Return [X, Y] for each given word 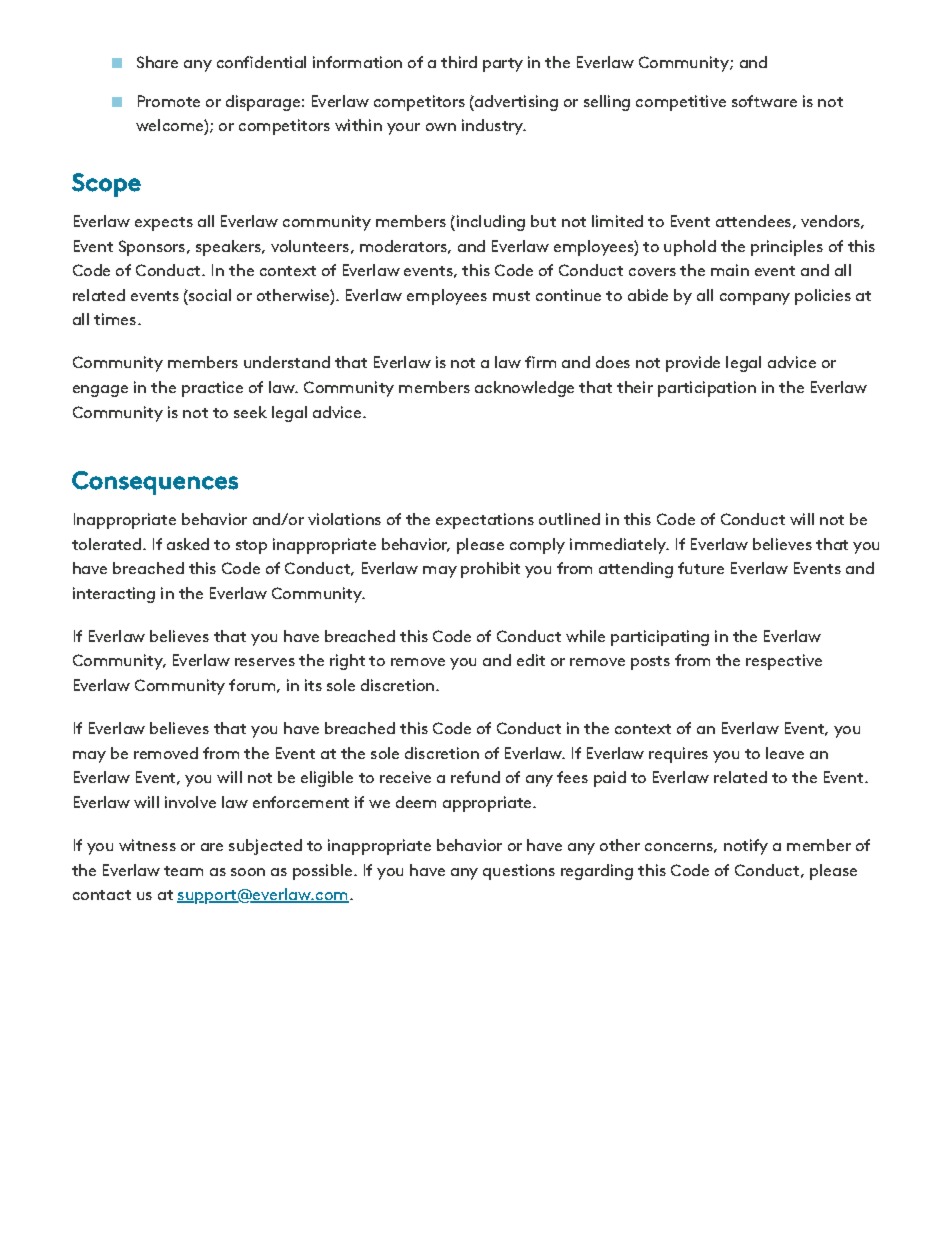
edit [531, 660]
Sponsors [153, 248]
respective [784, 662]
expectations [485, 521]
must [511, 296]
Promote [169, 101]
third [459, 62]
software [764, 101]
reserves [265, 662]
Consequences [155, 483]
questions [519, 872]
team [183, 871]
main [730, 270]
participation [707, 389]
